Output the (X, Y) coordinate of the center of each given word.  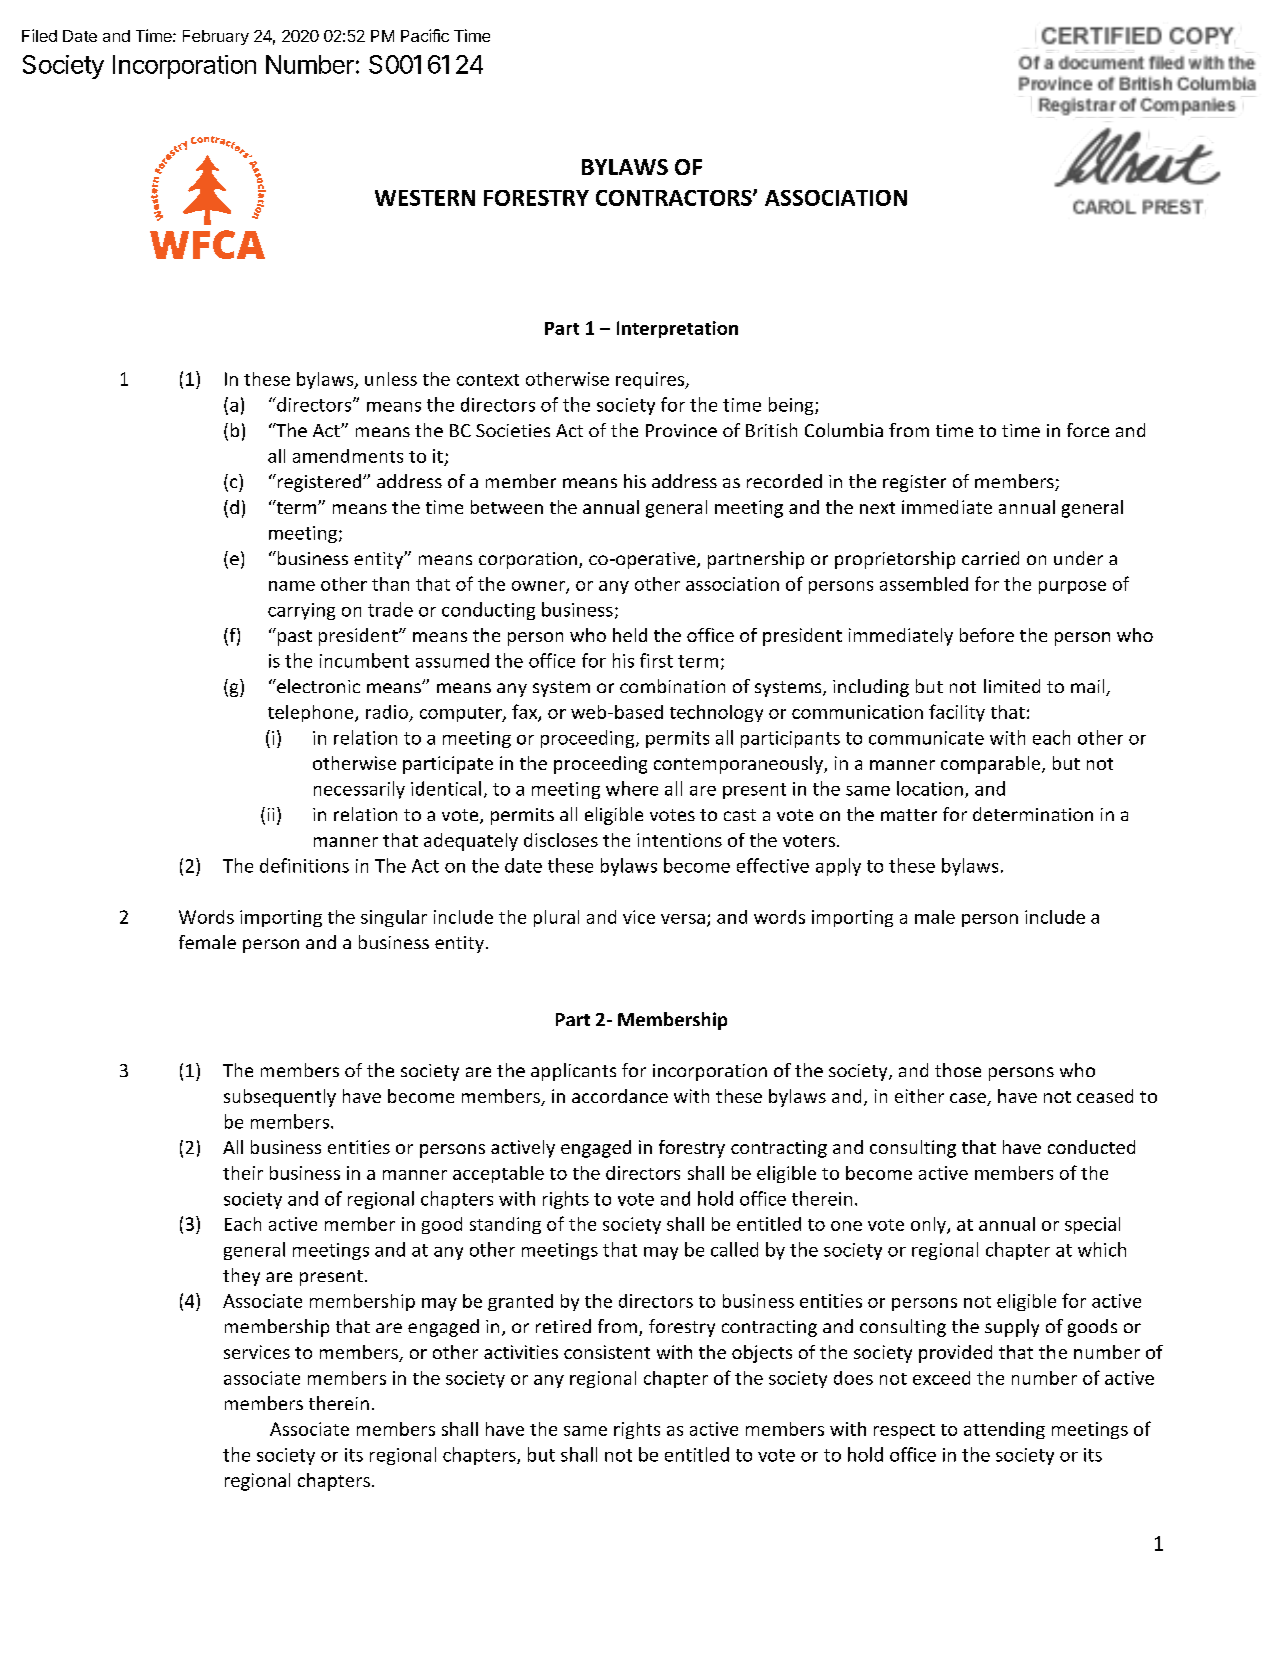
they (241, 1277)
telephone (312, 713)
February (216, 37)
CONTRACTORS (675, 198)
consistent (607, 1352)
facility (957, 713)
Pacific (425, 35)
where (632, 788)
